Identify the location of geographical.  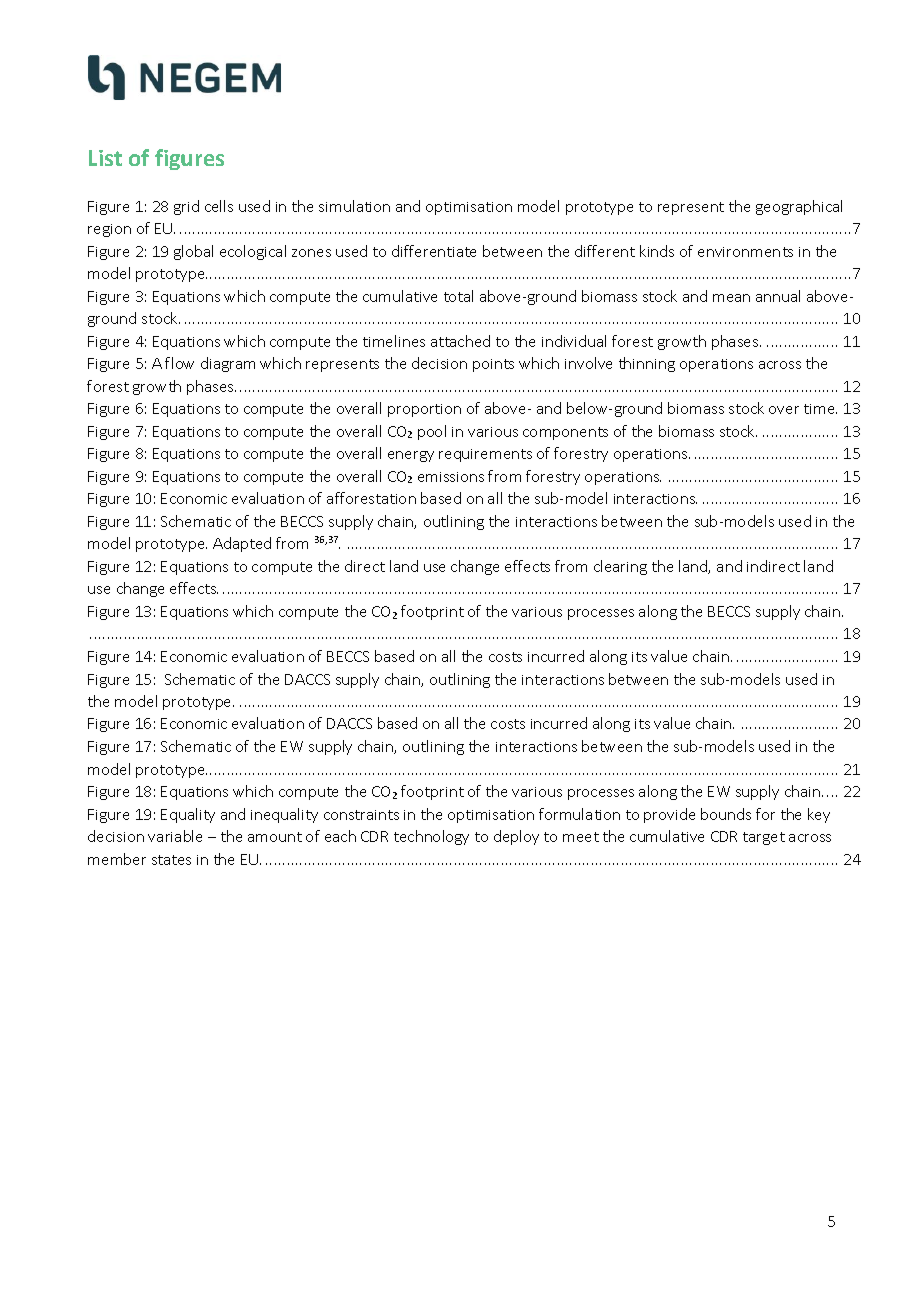
(799, 207).
